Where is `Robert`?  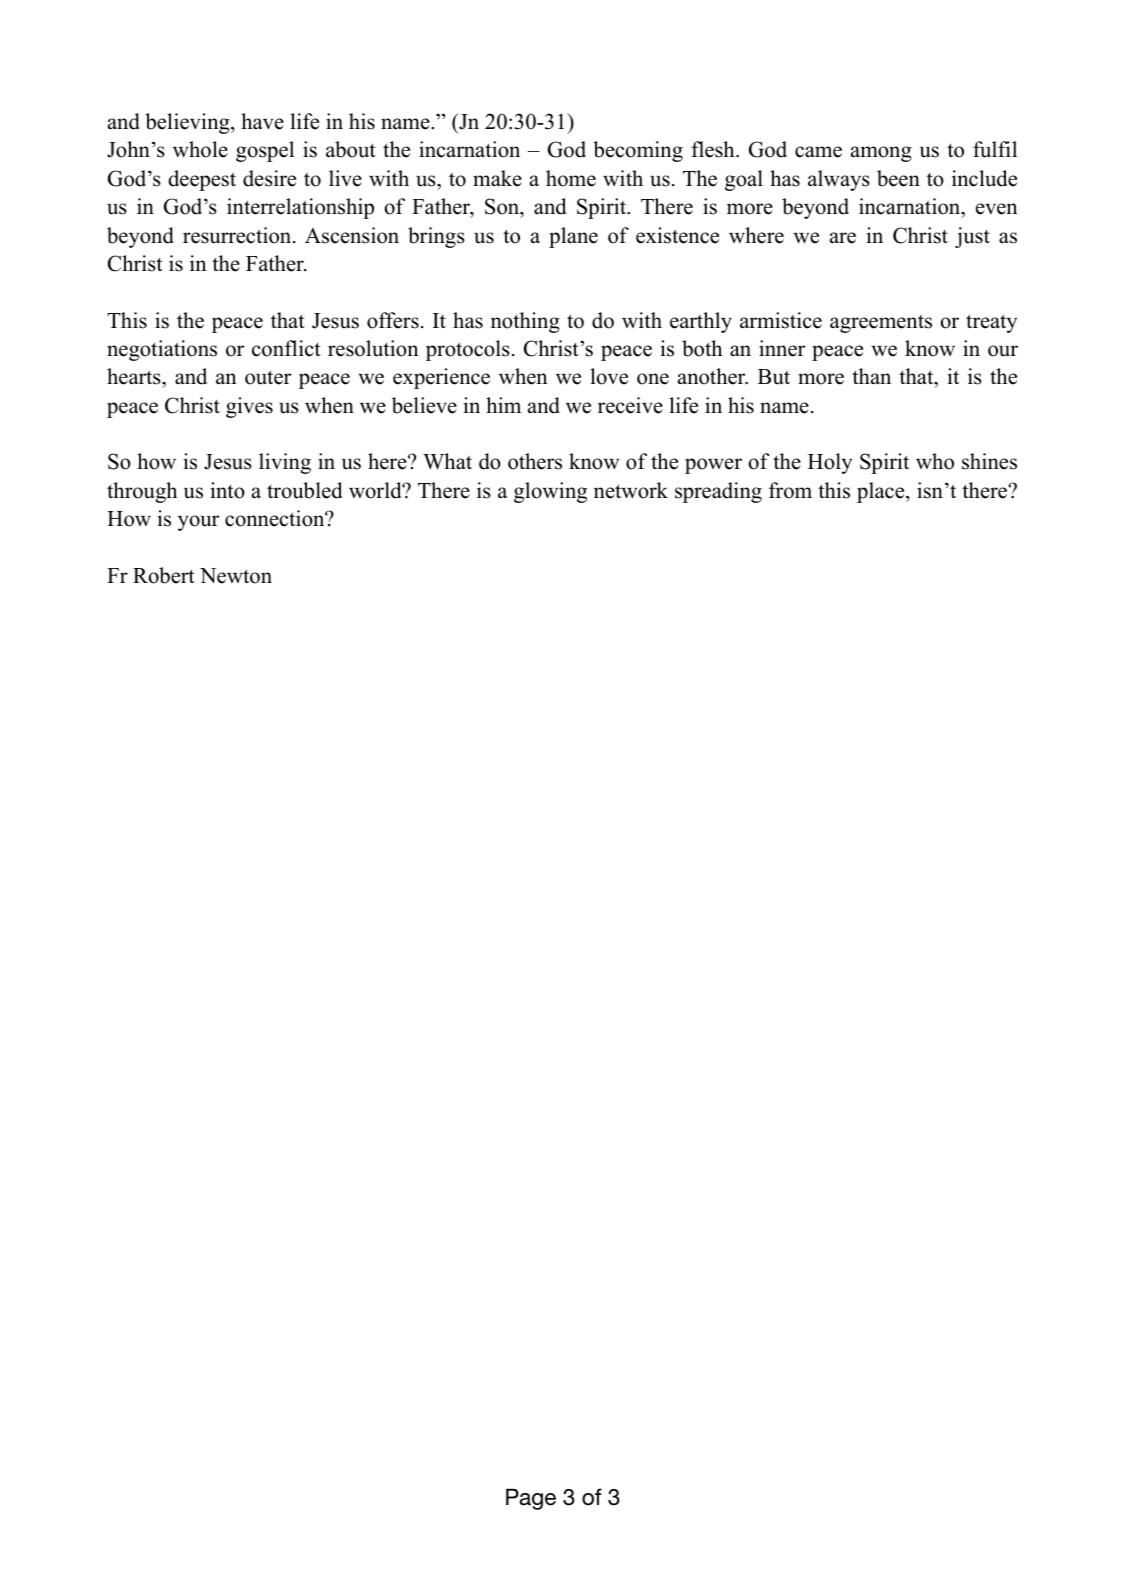 Robert is located at coordinates (164, 575).
